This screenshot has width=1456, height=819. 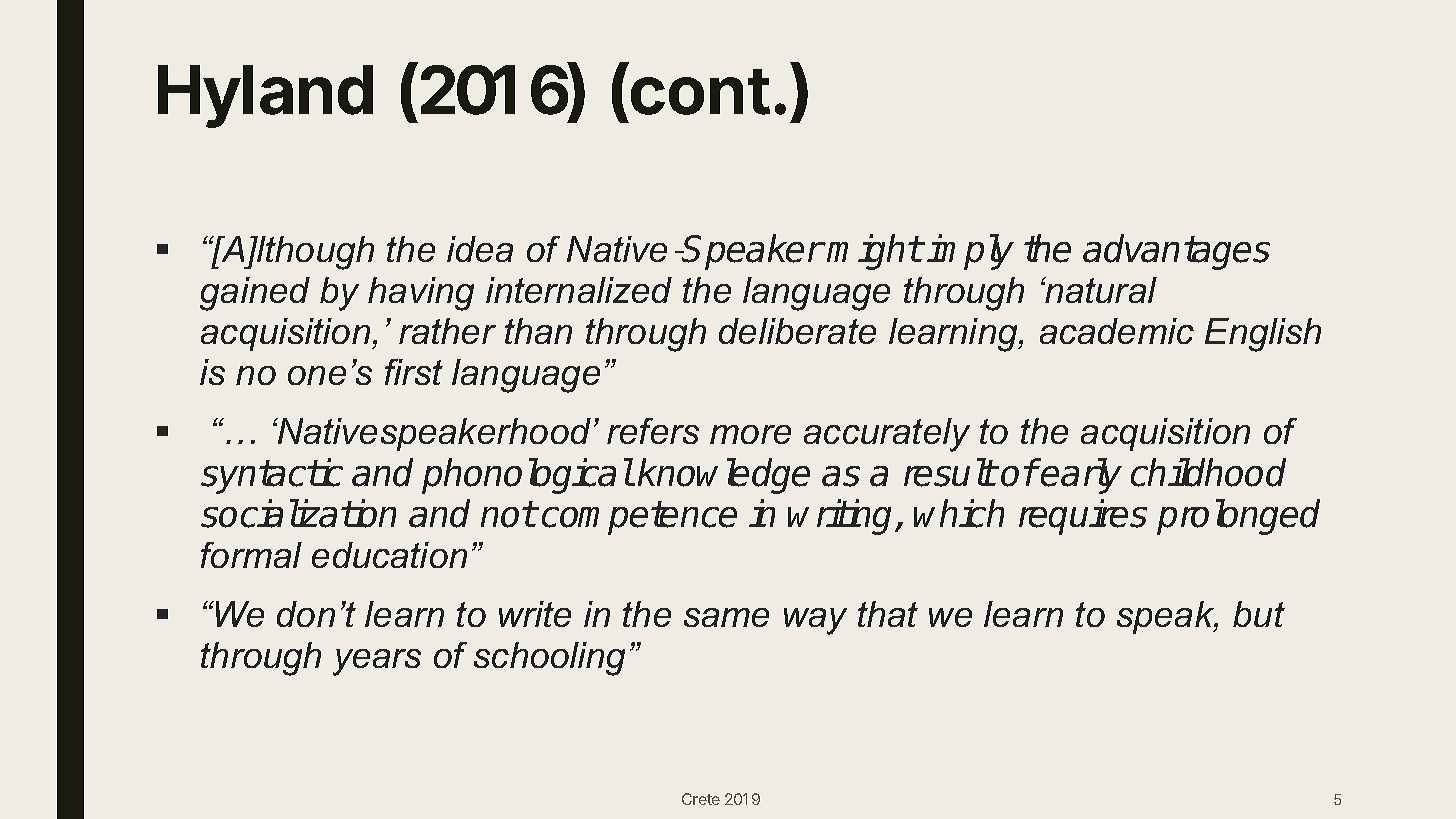 I want to click on advantages, so click(x=1176, y=252).
